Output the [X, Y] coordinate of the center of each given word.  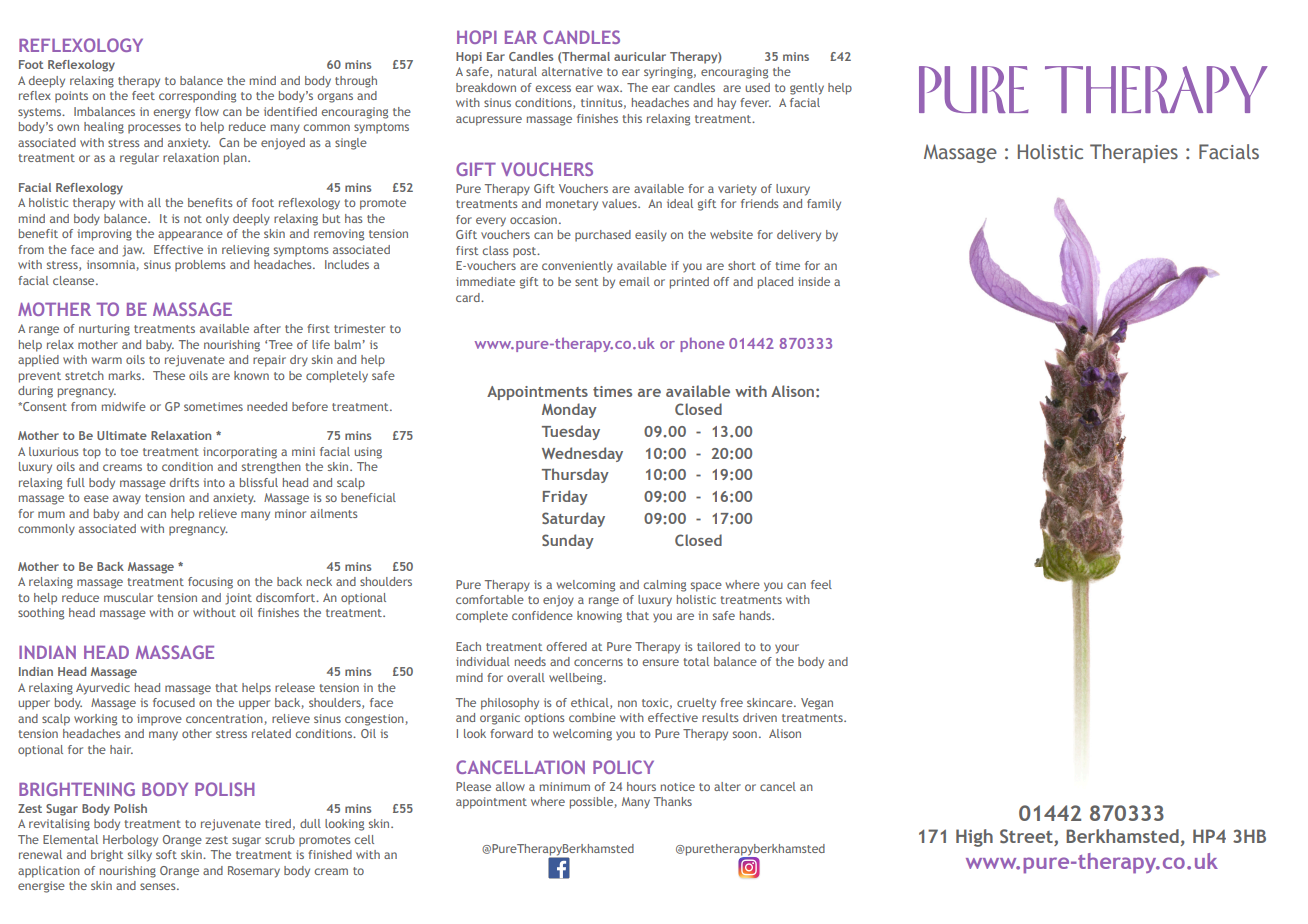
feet [143, 95]
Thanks [673, 801]
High [974, 838]
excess [553, 88]
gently [807, 89]
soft [166, 854]
